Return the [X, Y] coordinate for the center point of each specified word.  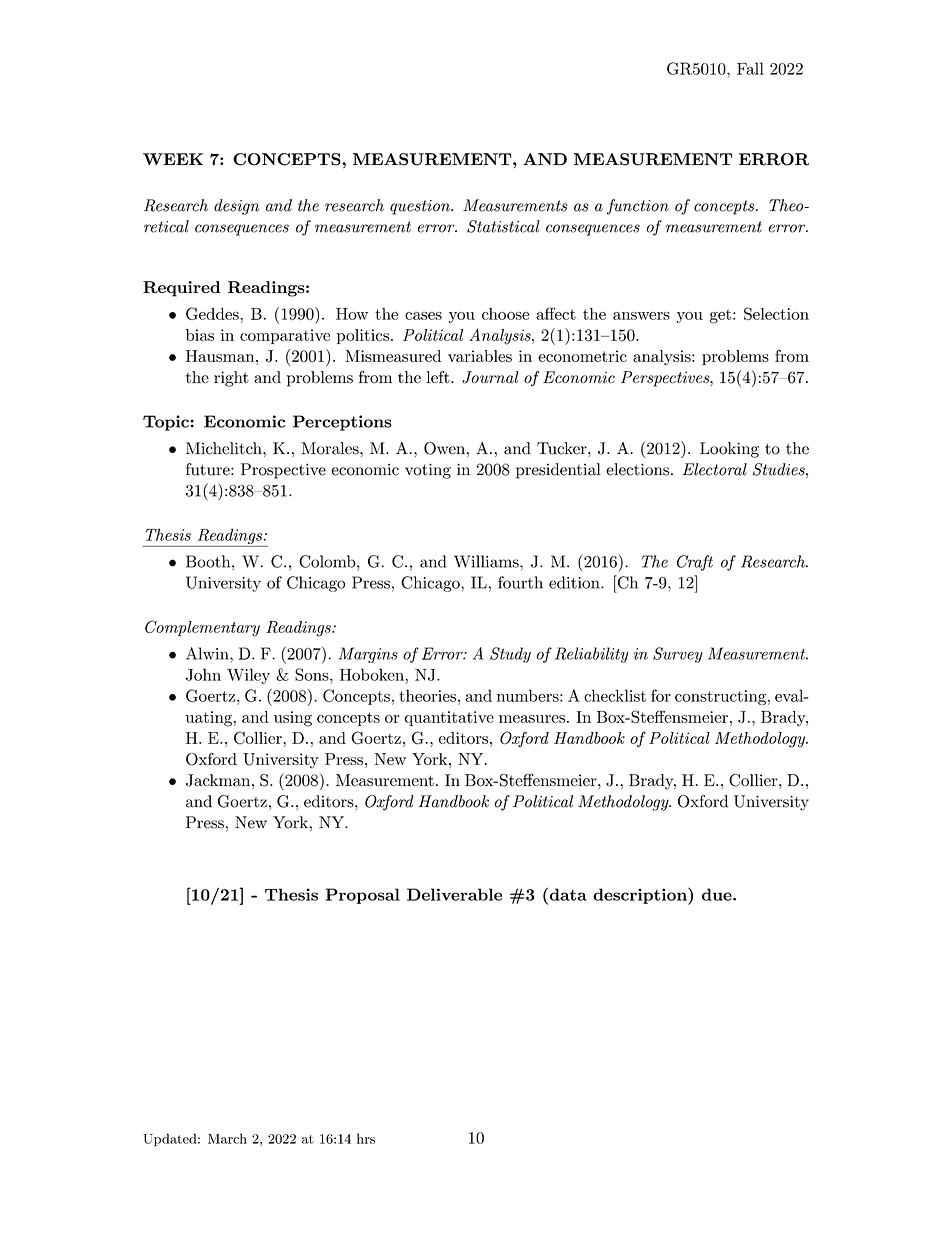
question [421, 207]
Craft [695, 563]
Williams [487, 561]
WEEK [173, 159]
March [227, 1138]
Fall [750, 68]
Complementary [202, 628]
